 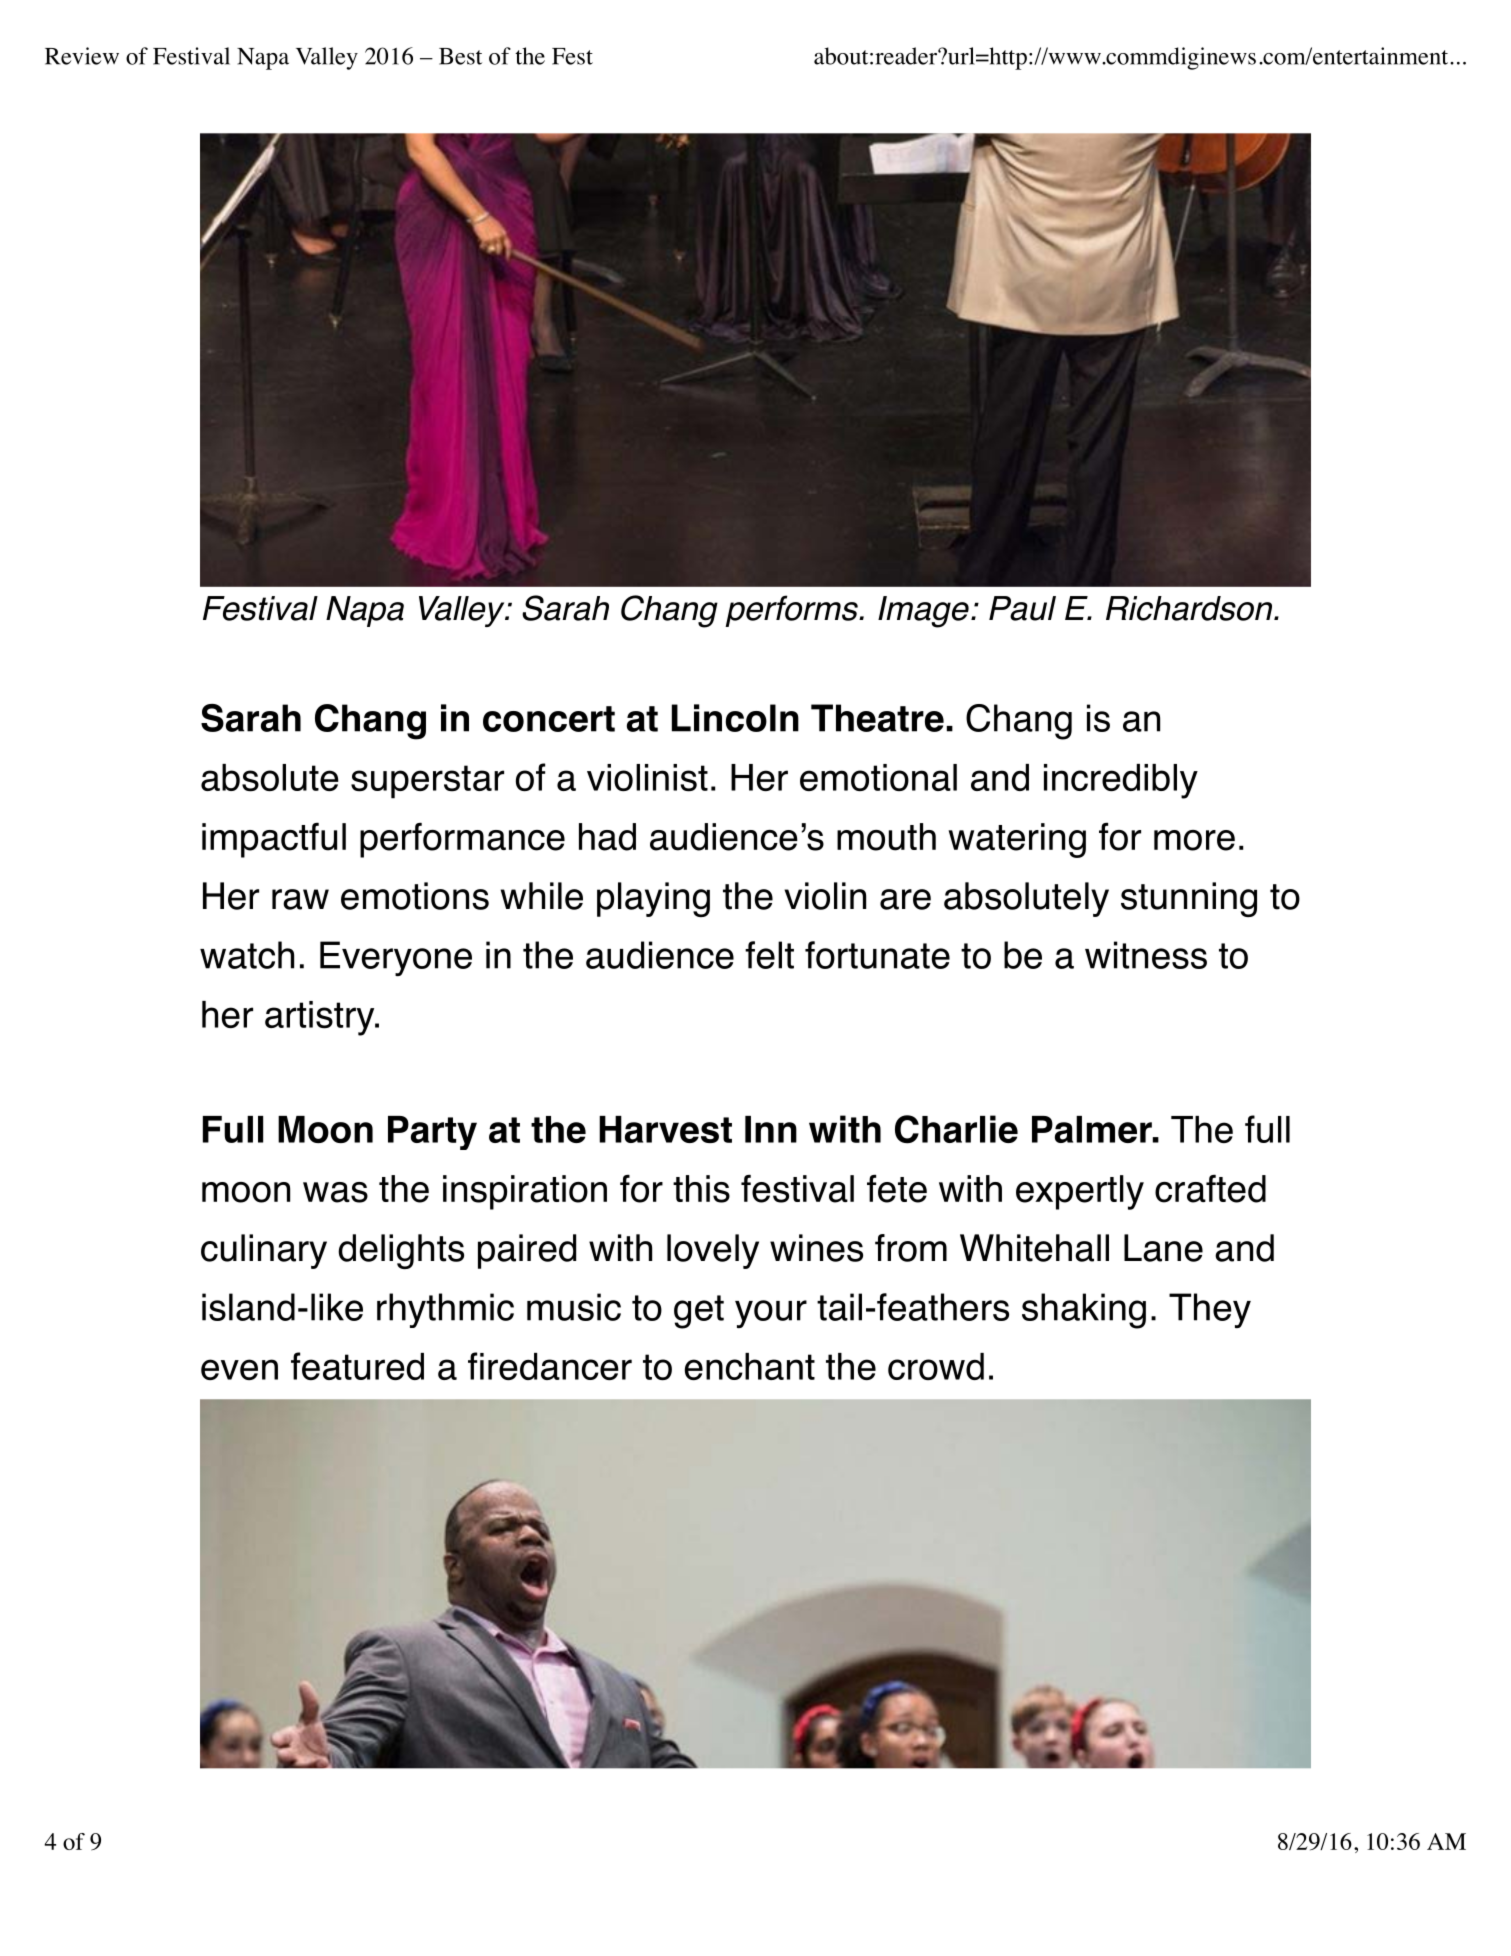 What do you see at coordinates (1022, 608) in the document?
I see `Paul` at bounding box center [1022, 608].
